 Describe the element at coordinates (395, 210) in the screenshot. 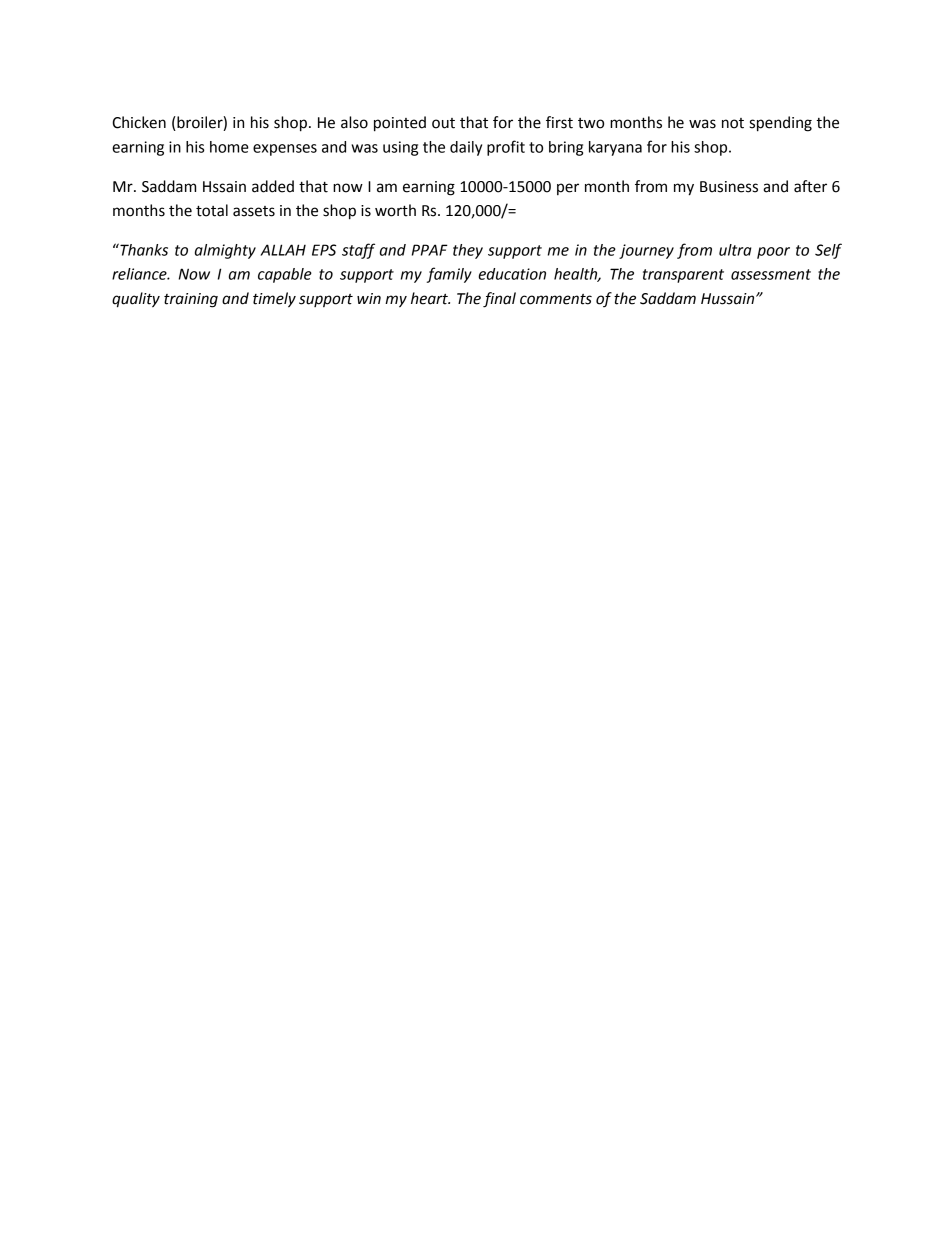

I see `worth` at that location.
